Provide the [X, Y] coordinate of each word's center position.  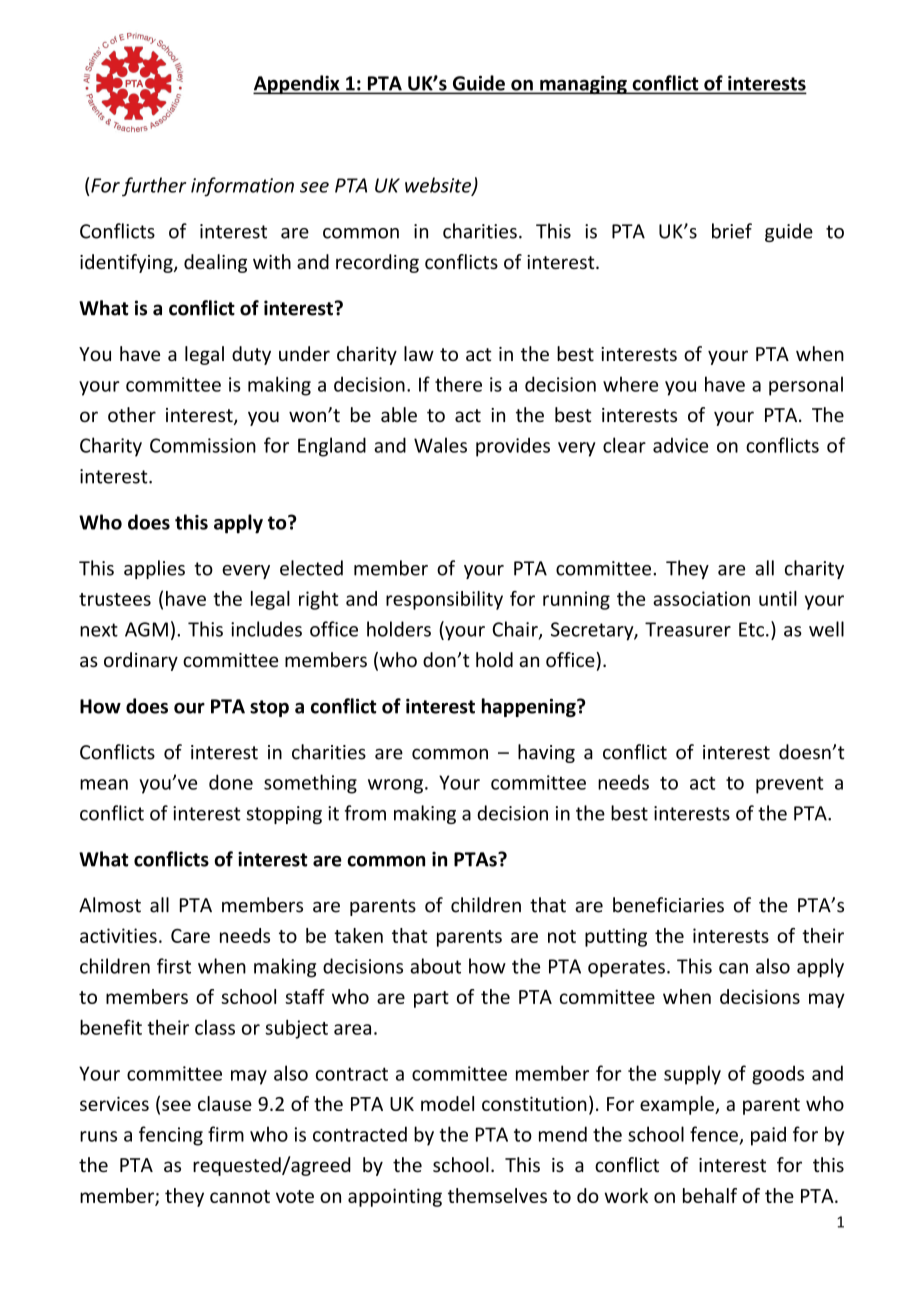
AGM [146, 629]
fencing [171, 1136]
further [154, 187]
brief [732, 231]
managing [583, 85]
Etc [751, 629]
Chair [516, 630]
